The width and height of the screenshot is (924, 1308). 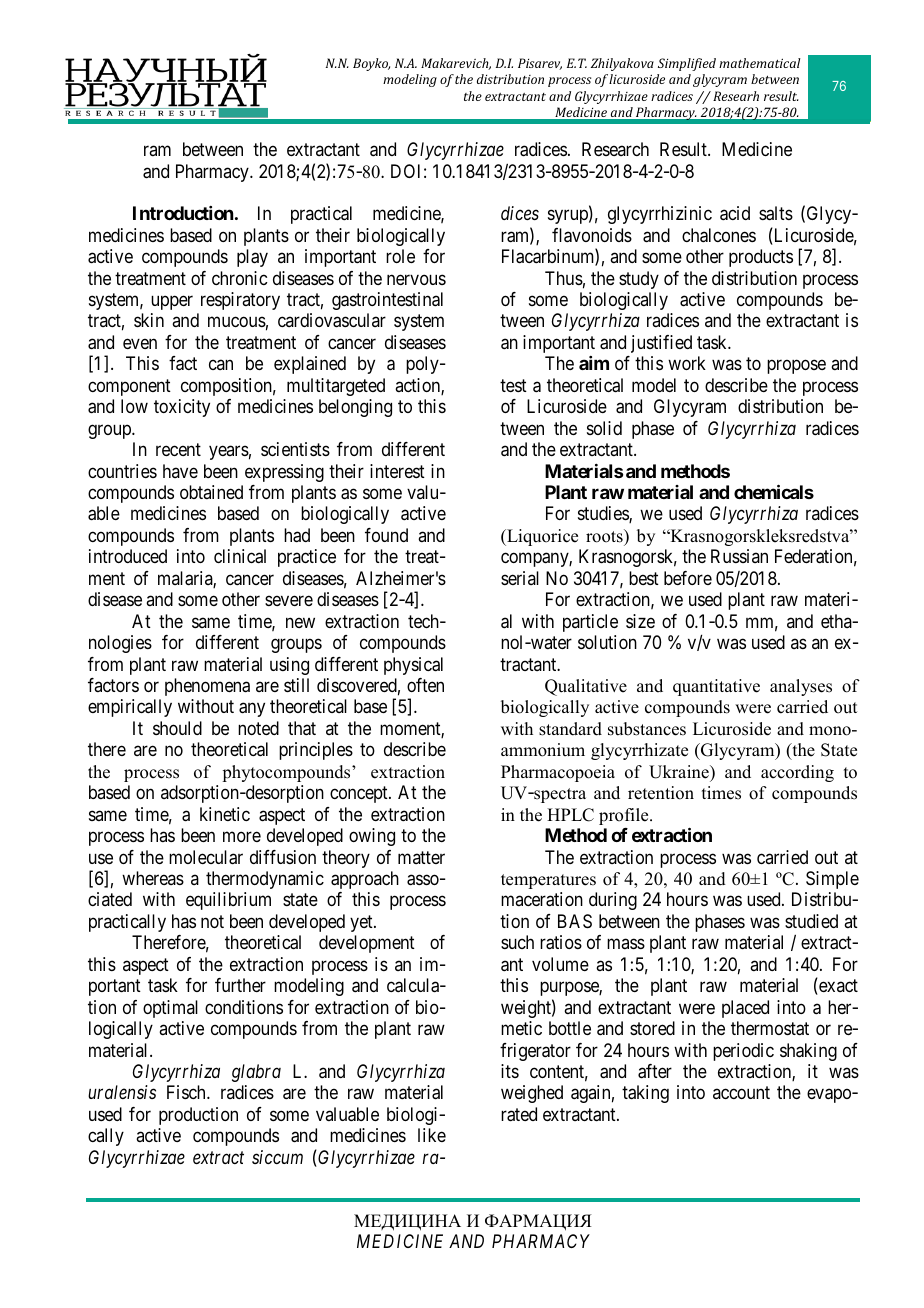 What do you see at coordinates (615, 149) in the screenshot?
I see `Research` at bounding box center [615, 149].
